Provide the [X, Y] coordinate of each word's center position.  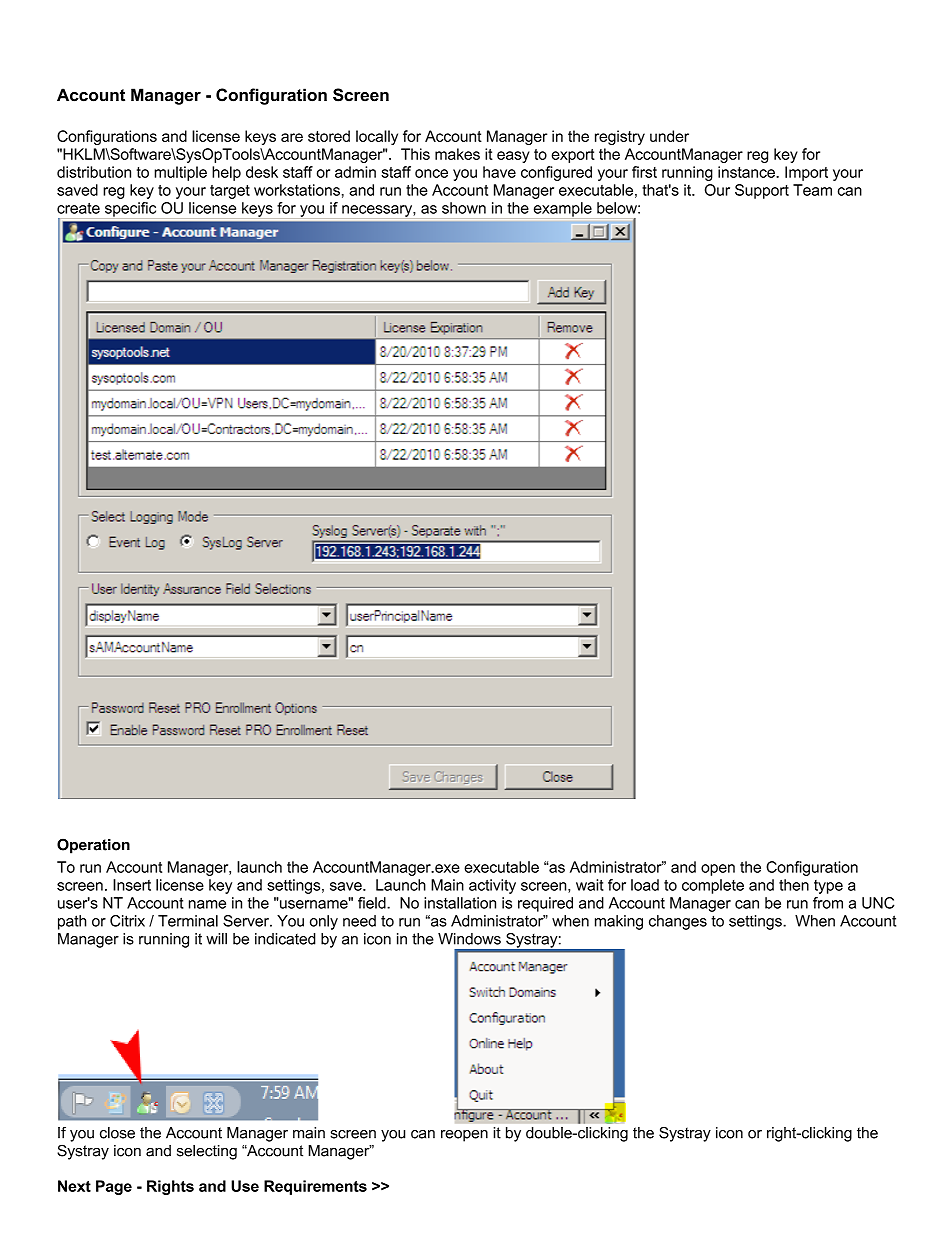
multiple [180, 173]
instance [747, 172]
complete [713, 886]
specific [130, 209]
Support [762, 191]
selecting [207, 1152]
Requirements [315, 1187]
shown [464, 208]
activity [492, 886]
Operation [93, 846]
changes [678, 922]
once [431, 173]
